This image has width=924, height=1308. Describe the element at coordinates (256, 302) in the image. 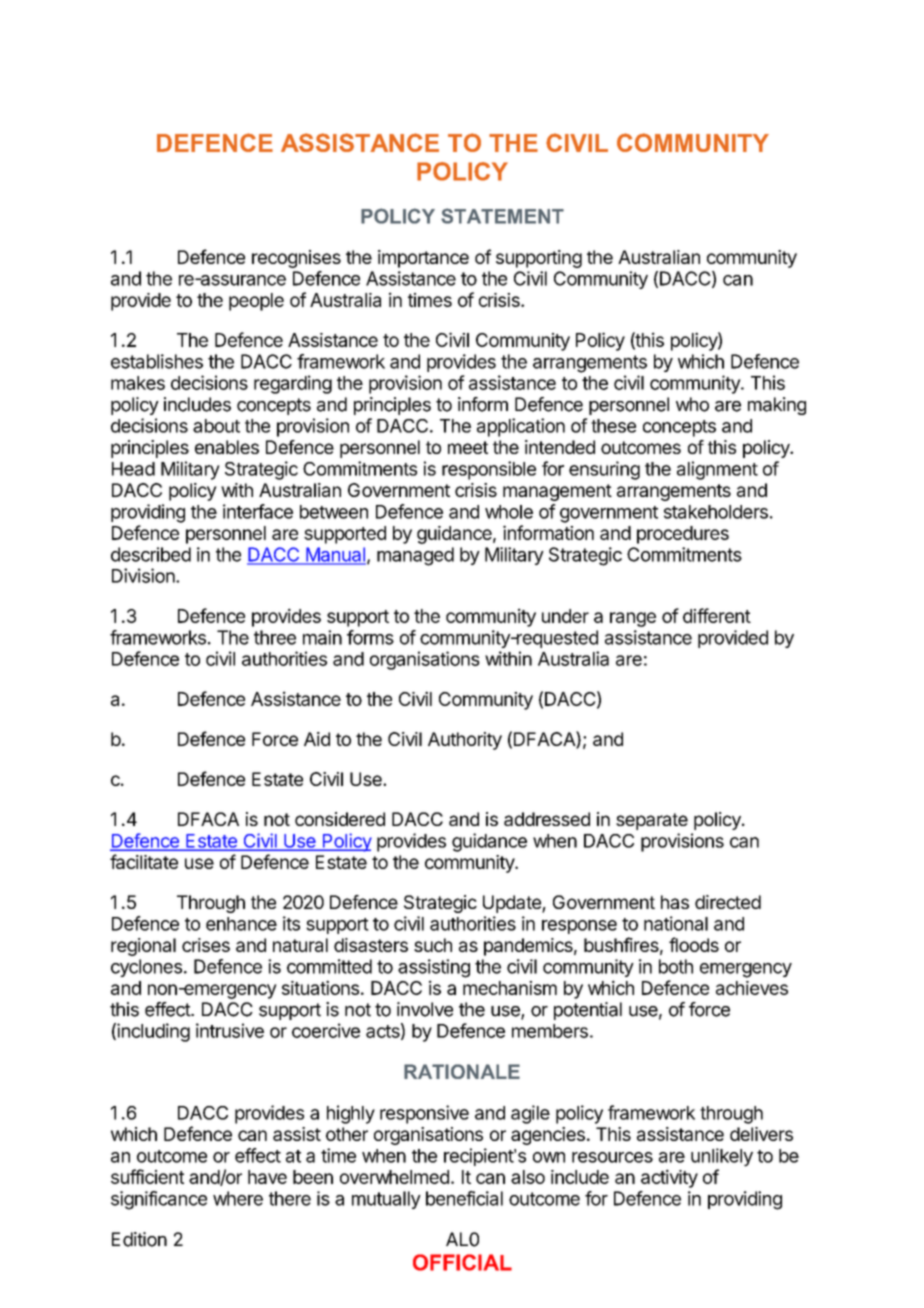

I see `people` at that location.
